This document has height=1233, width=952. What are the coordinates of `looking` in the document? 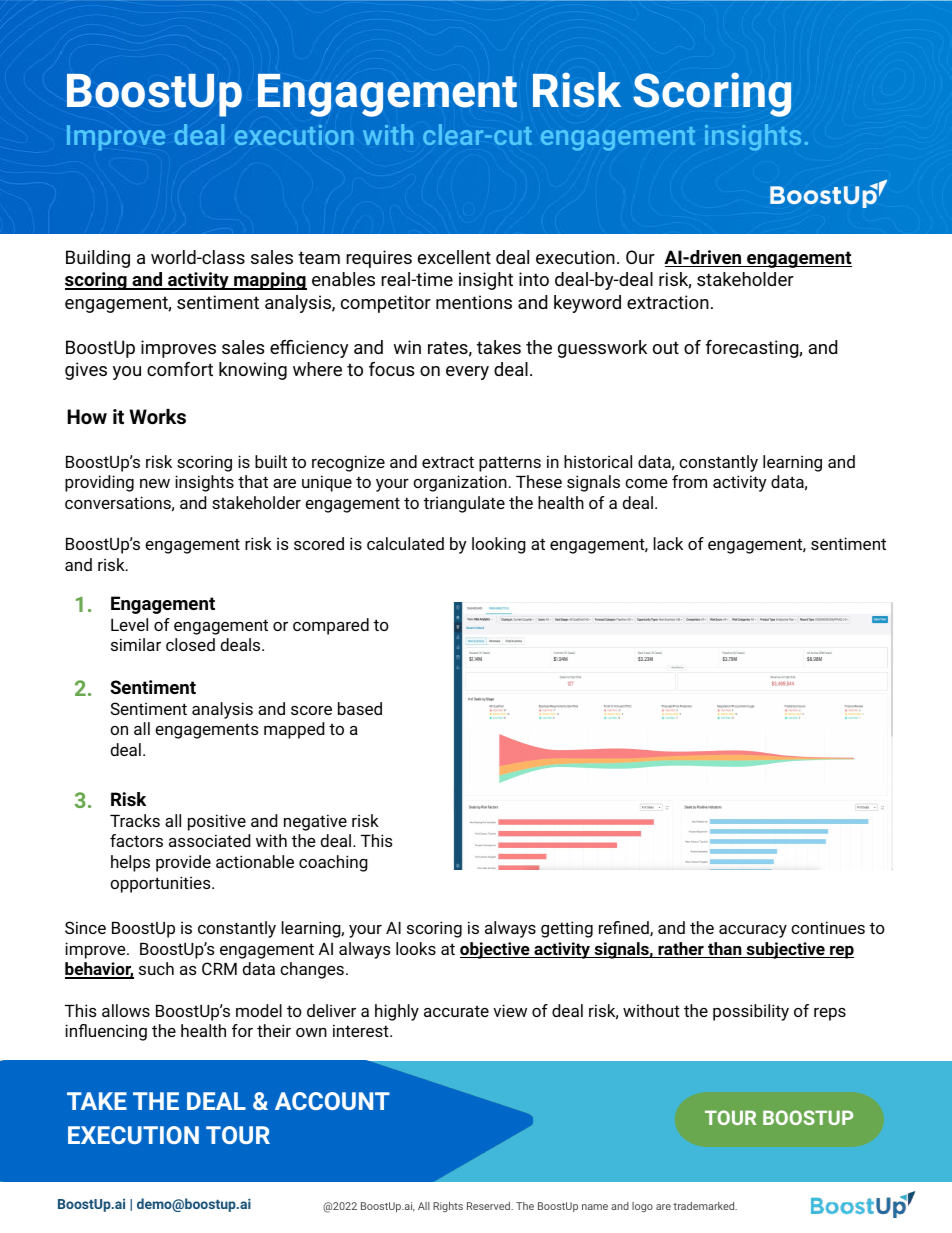 It's located at (499, 545).
